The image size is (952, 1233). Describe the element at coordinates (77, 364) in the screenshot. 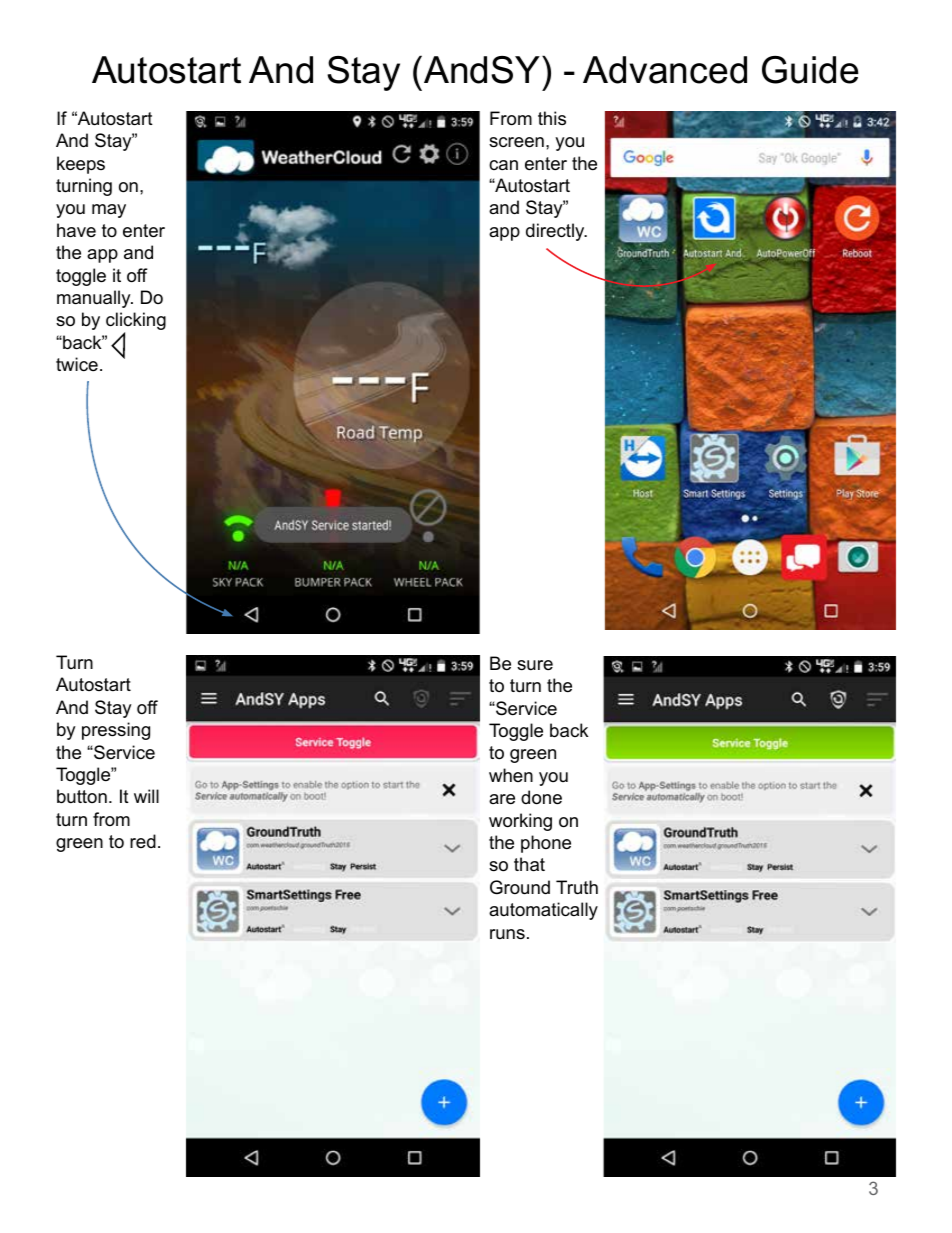

I see `twice` at that location.
